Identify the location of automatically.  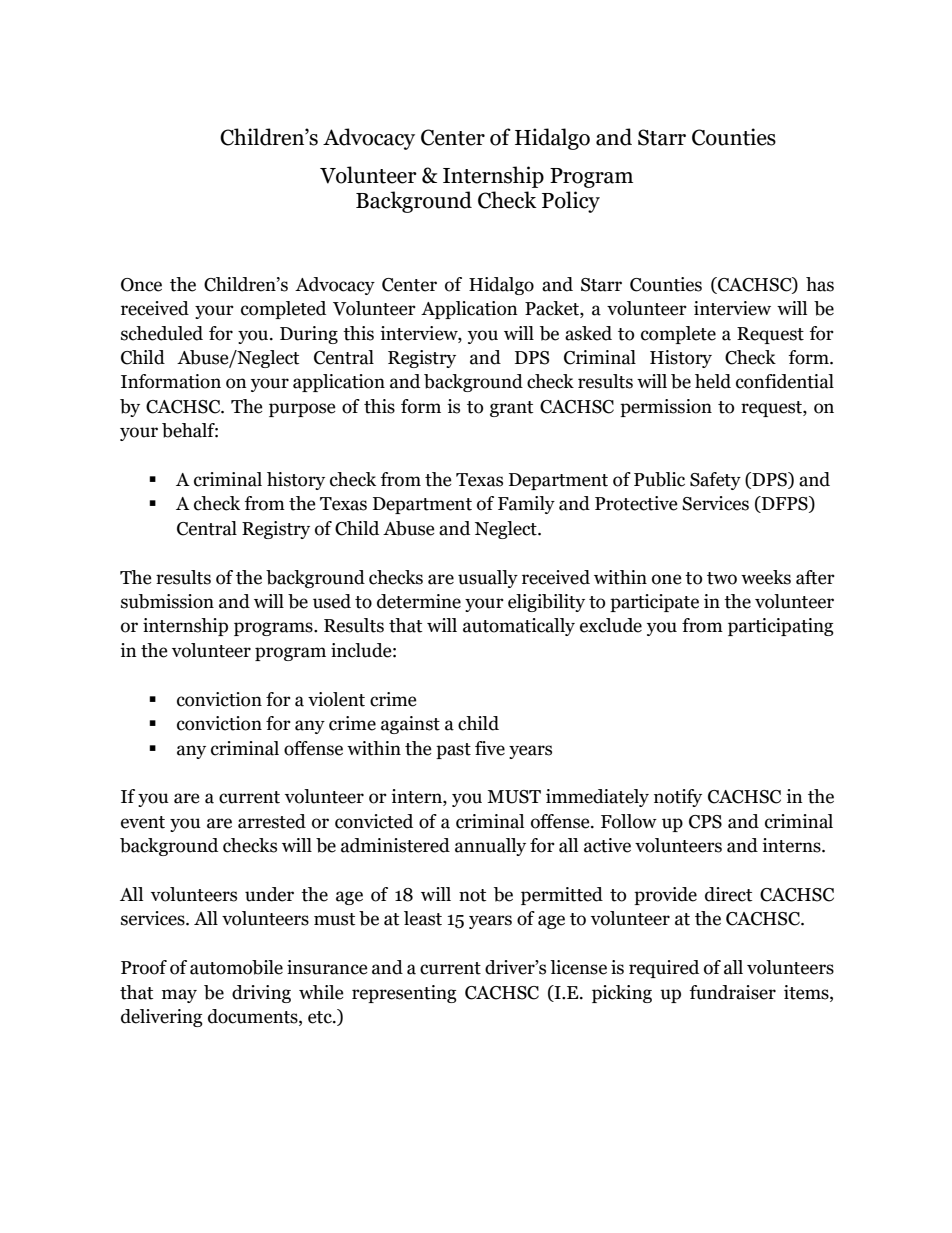
(519, 627).
